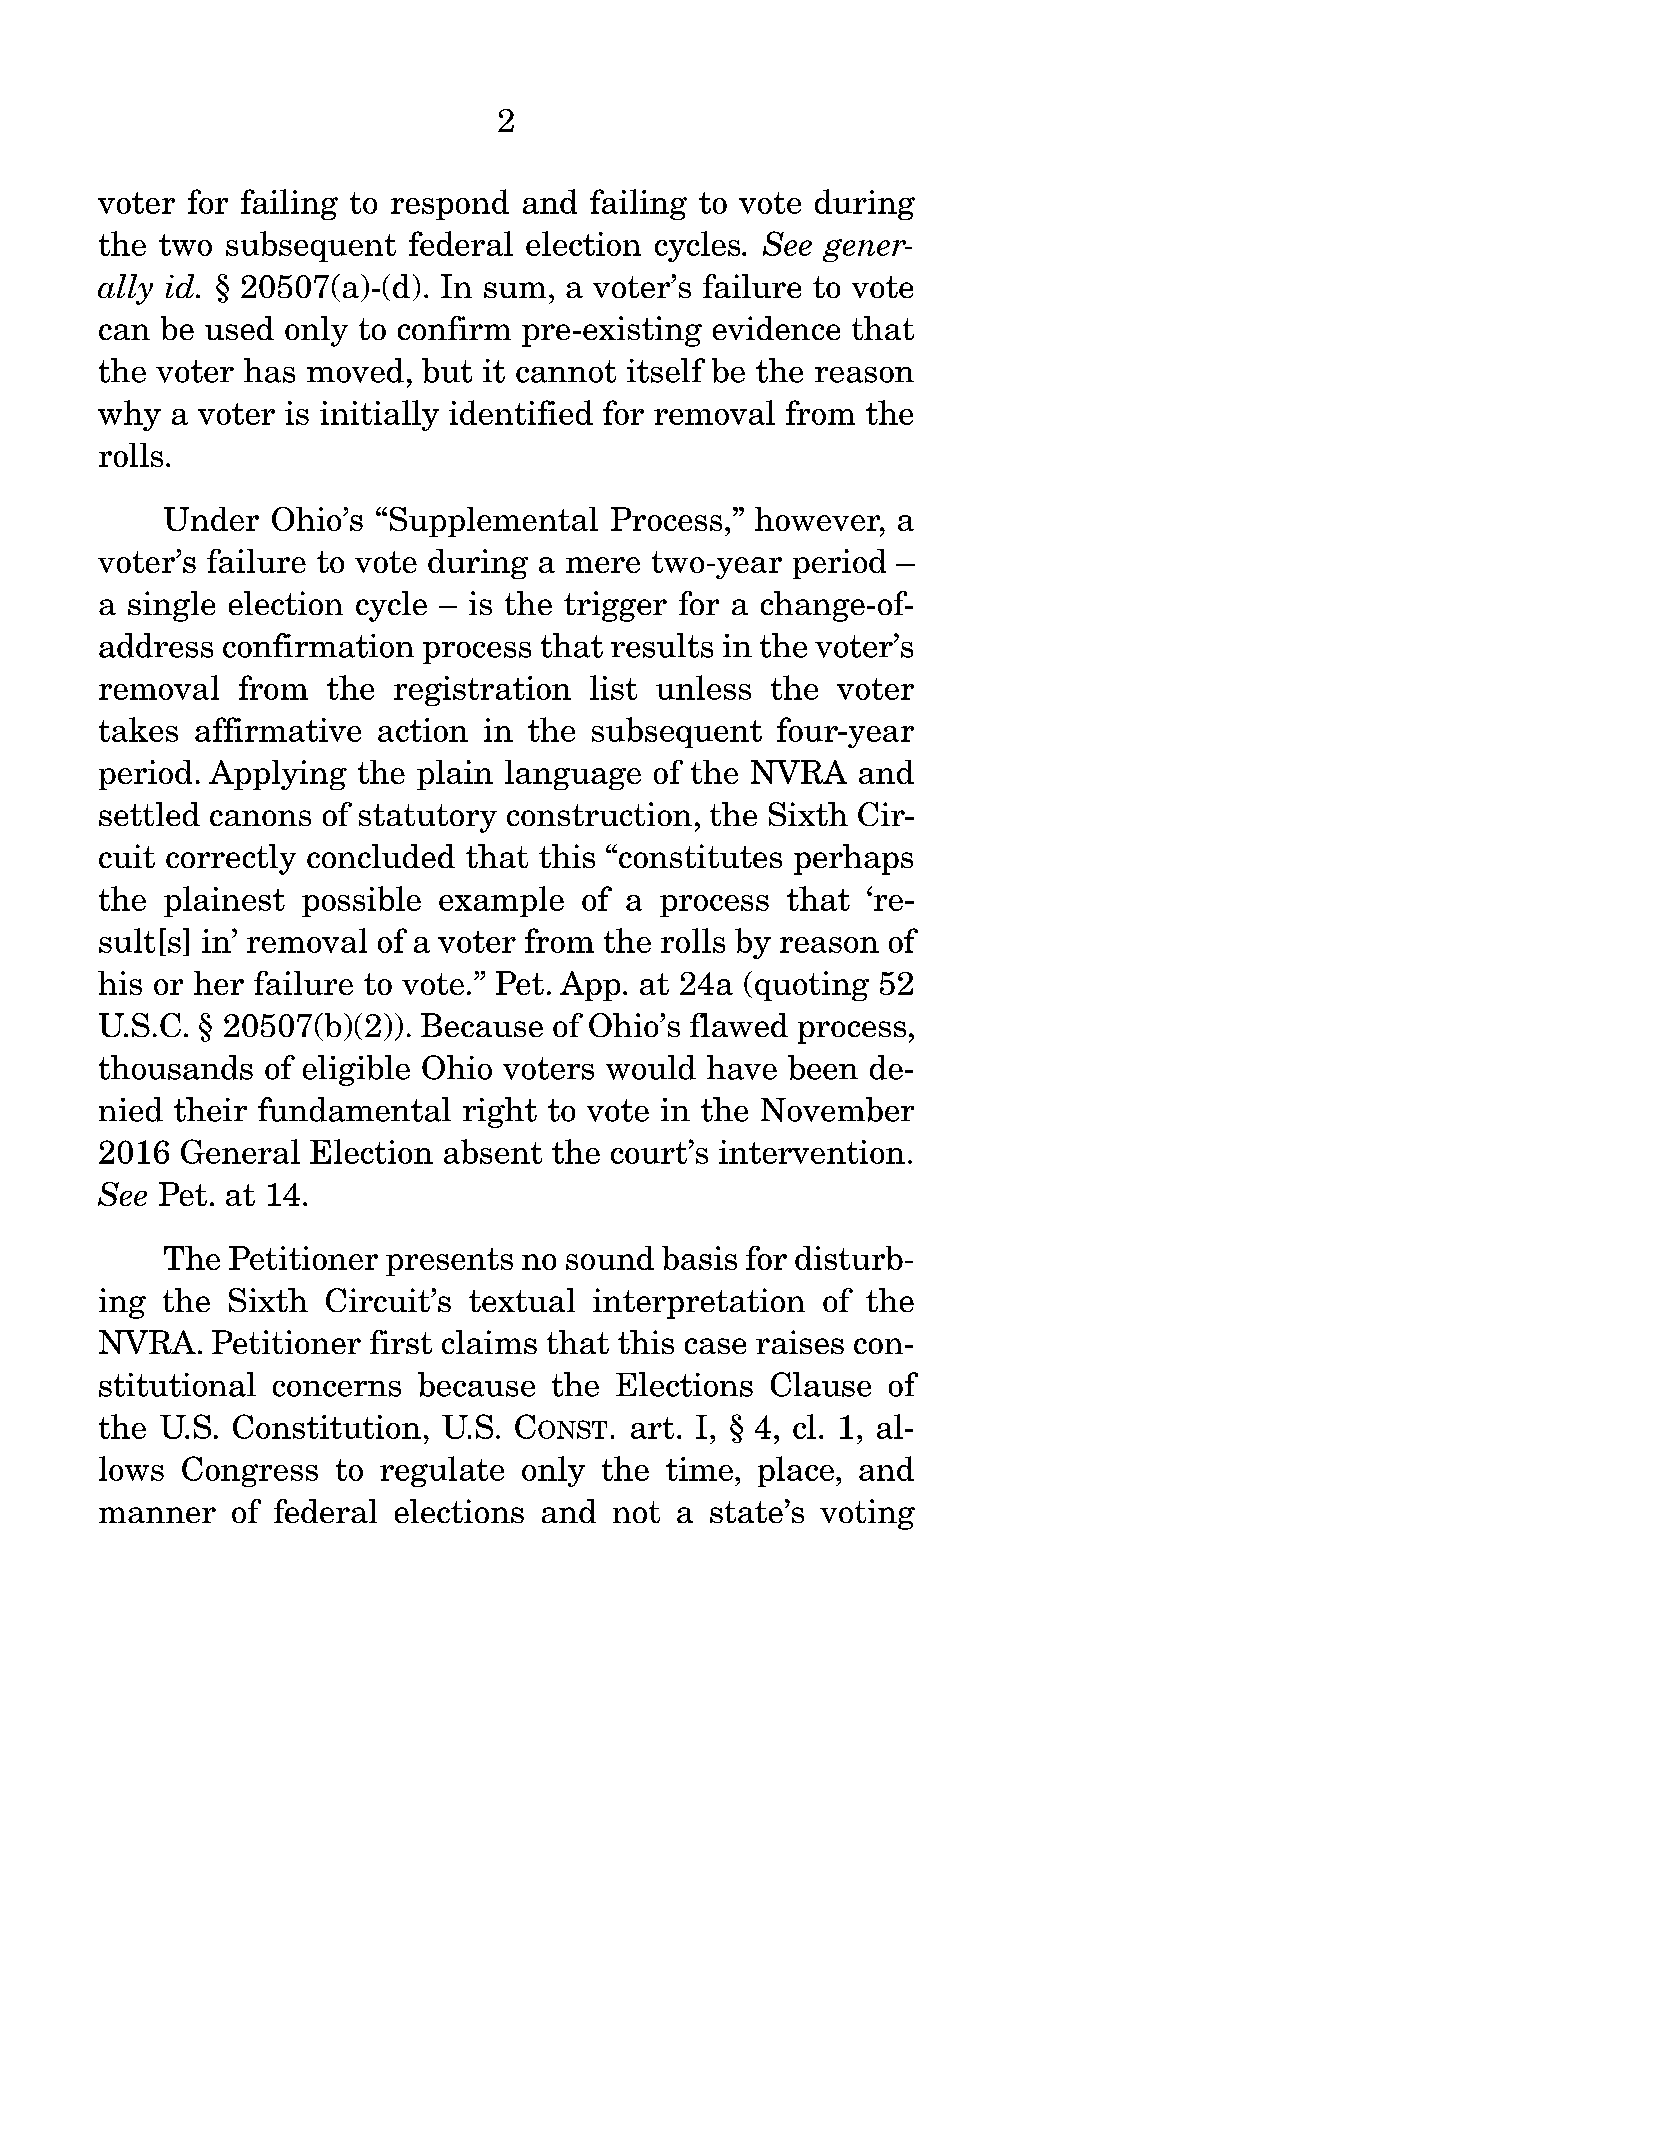 The image size is (1666, 2156). I want to click on Under, so click(211, 519).
